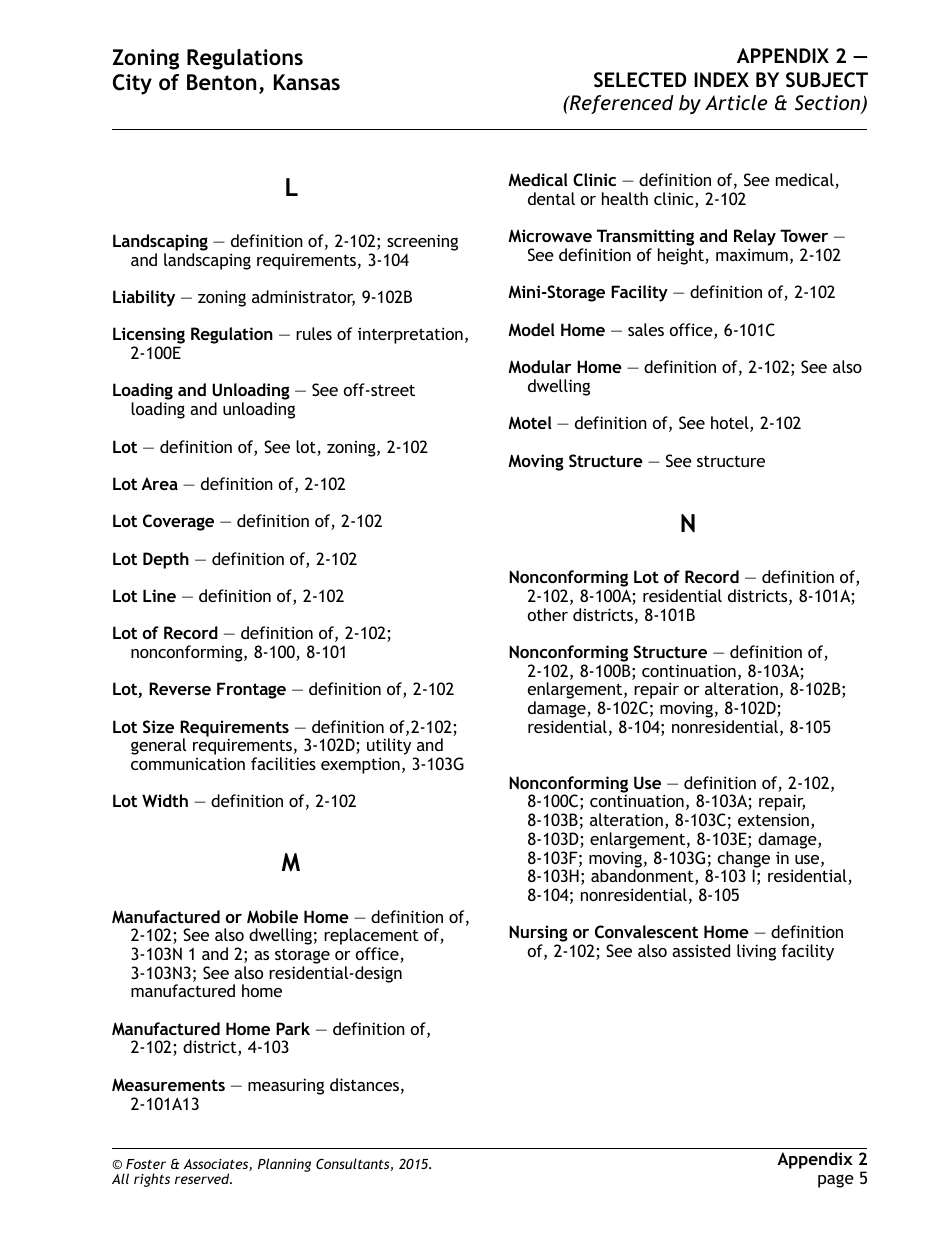  Describe the element at coordinates (548, 614) in the screenshot. I see `other` at that location.
